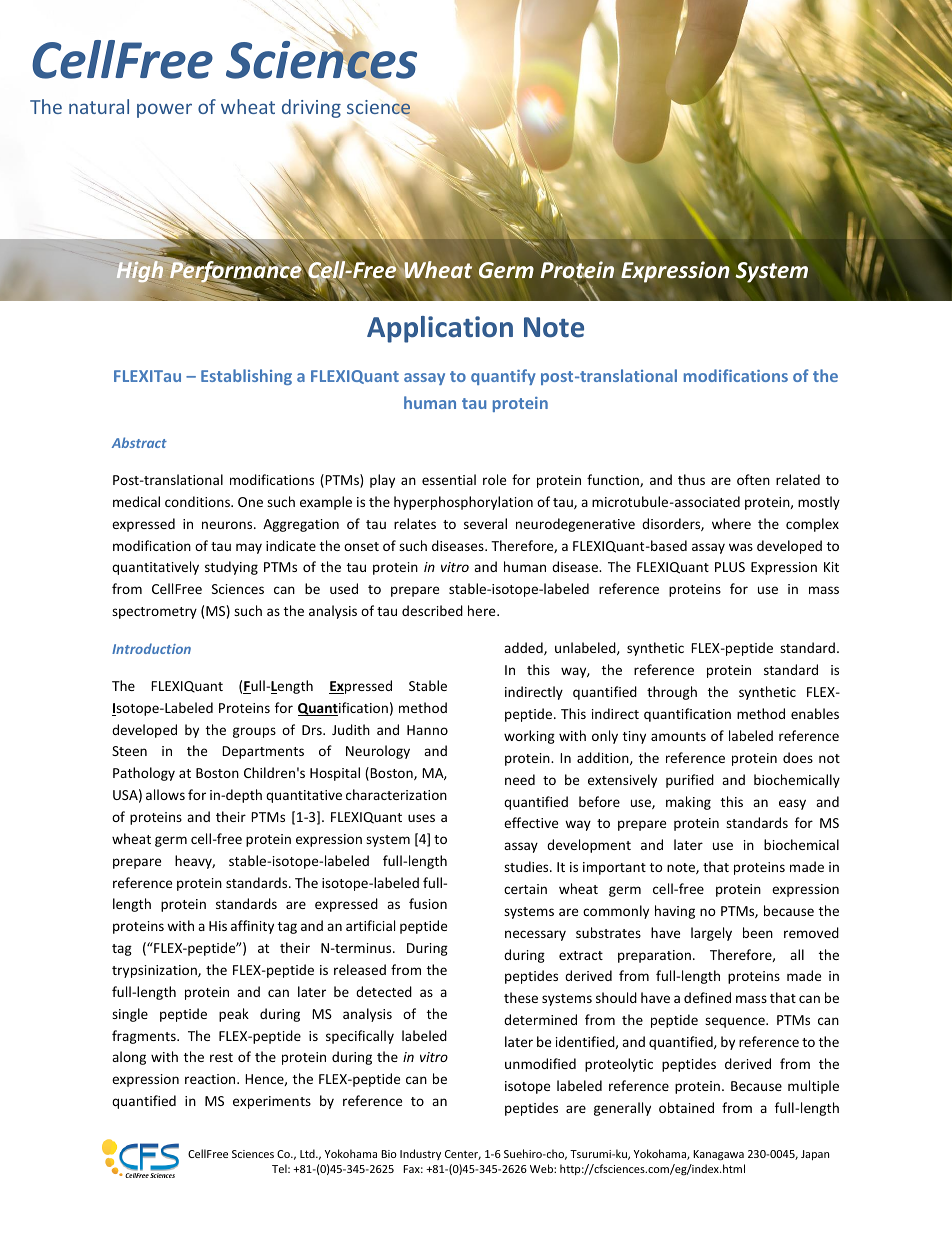 This screenshot has width=952, height=1233. What do you see at coordinates (758, 932) in the screenshot?
I see `been` at bounding box center [758, 932].
